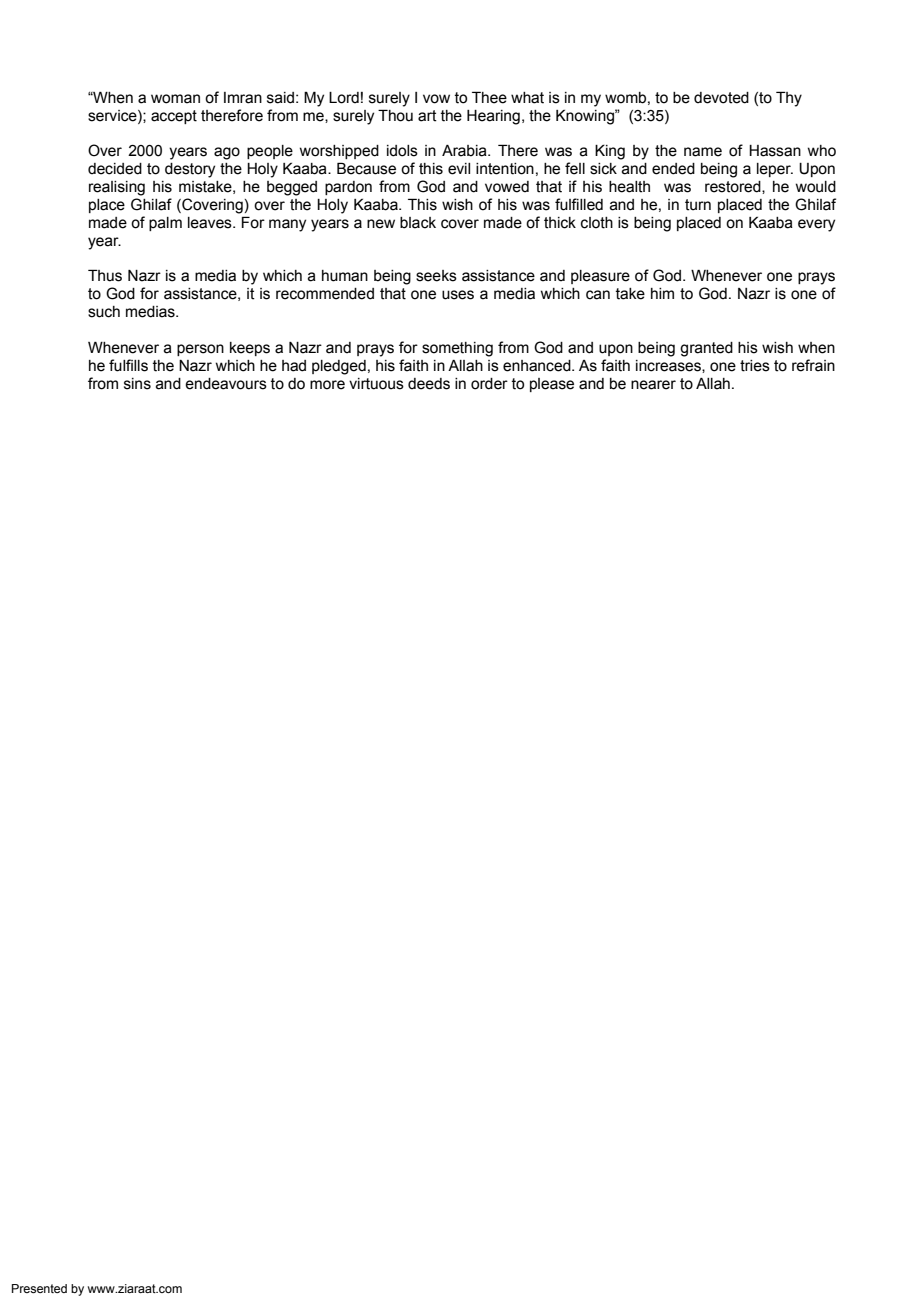 The height and width of the page is (1308, 924). Describe the element at coordinates (427, 116) in the page. I see `art` at that location.
